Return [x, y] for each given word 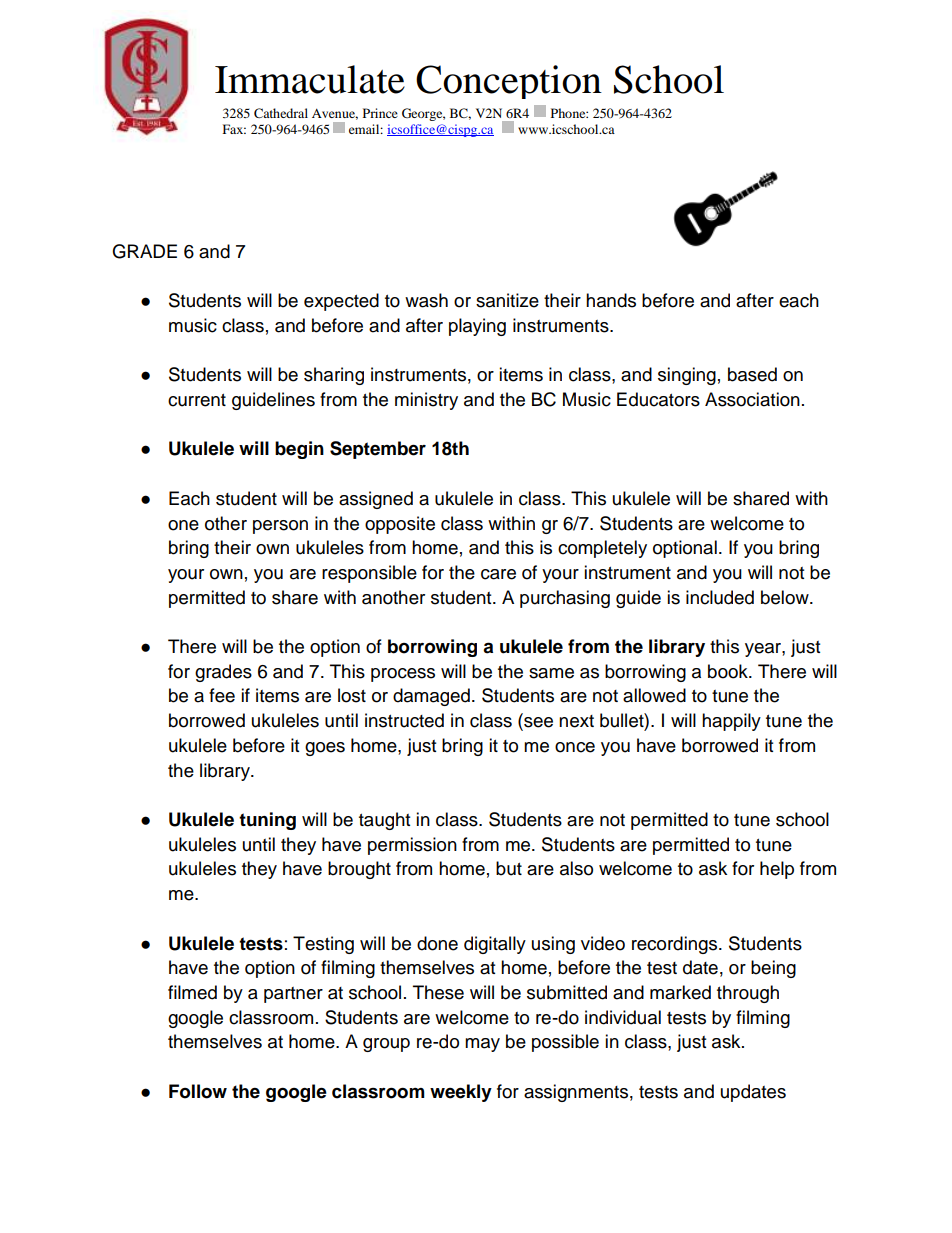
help [777, 870]
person [280, 527]
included [720, 597]
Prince [380, 113]
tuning [267, 821]
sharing [334, 376]
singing [687, 376]
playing [477, 327]
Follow [198, 1091]
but [509, 868]
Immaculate [310, 79]
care [498, 574]
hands [611, 300]
